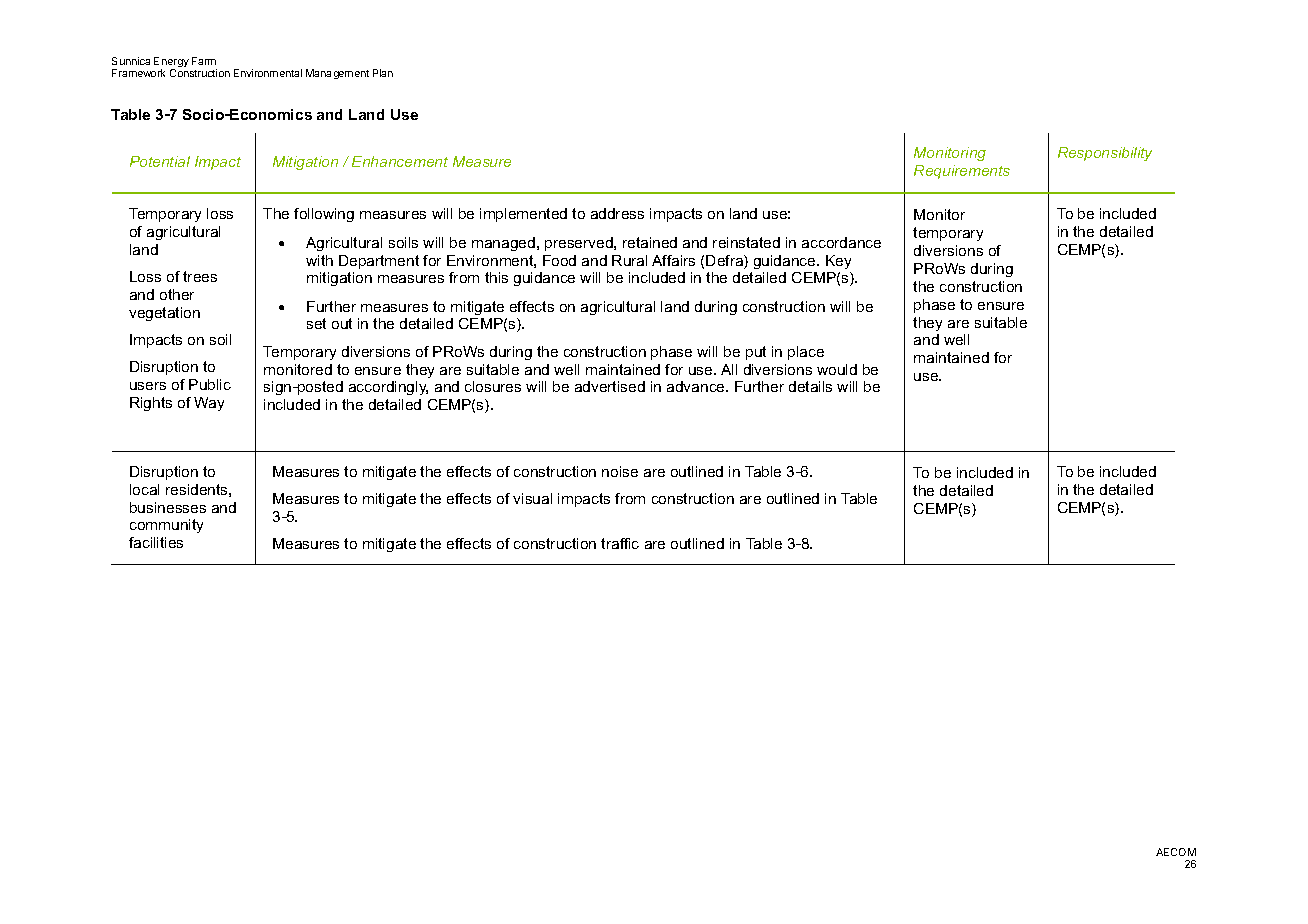 The height and width of the screenshot is (924, 1308). Describe the element at coordinates (810, 386) in the screenshot. I see `details` at that location.
